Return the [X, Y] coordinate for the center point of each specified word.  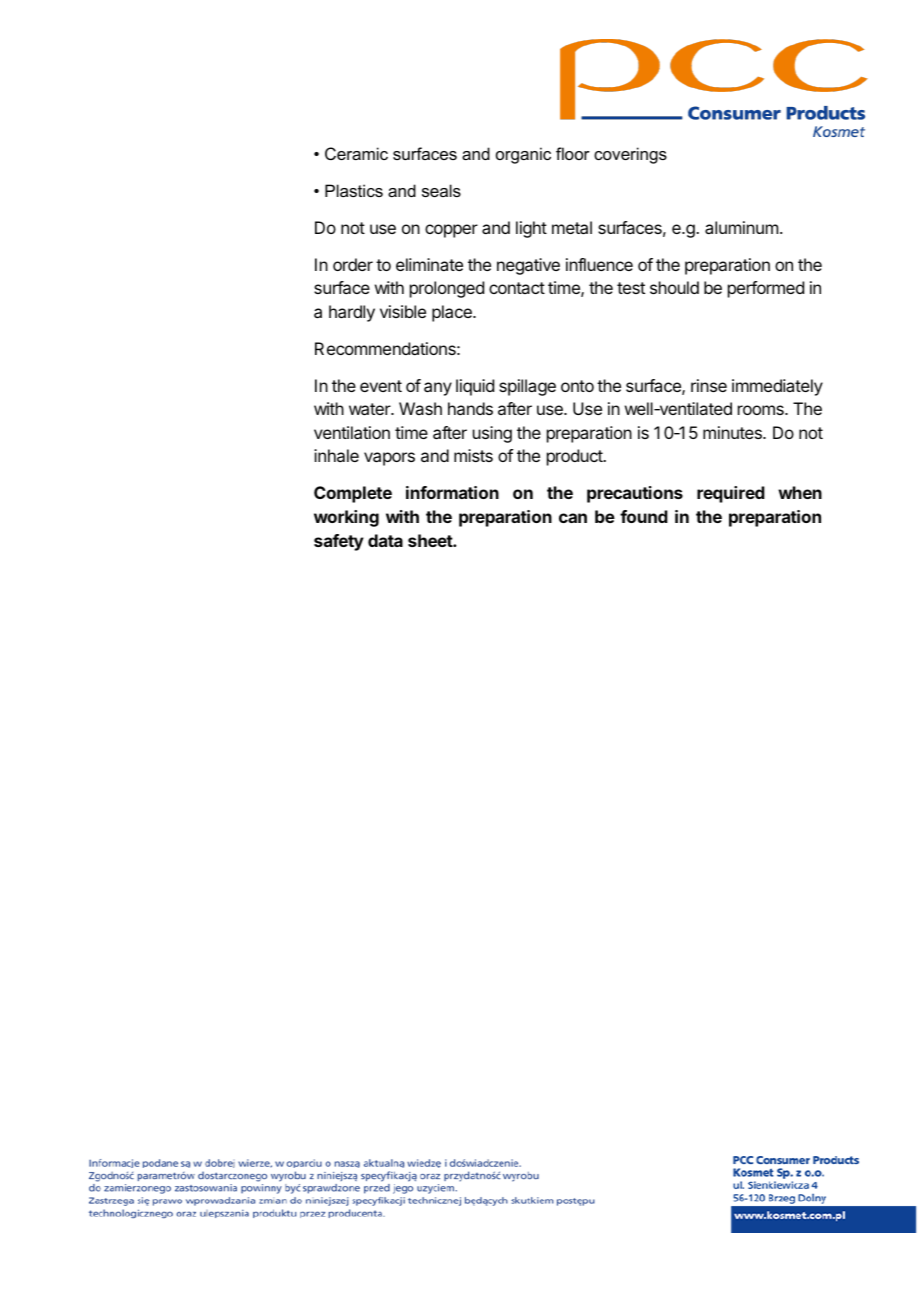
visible [403, 311]
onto [577, 386]
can [573, 518]
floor [573, 153]
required [731, 494]
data [385, 540]
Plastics [354, 190]
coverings [630, 155]
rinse [709, 385]
